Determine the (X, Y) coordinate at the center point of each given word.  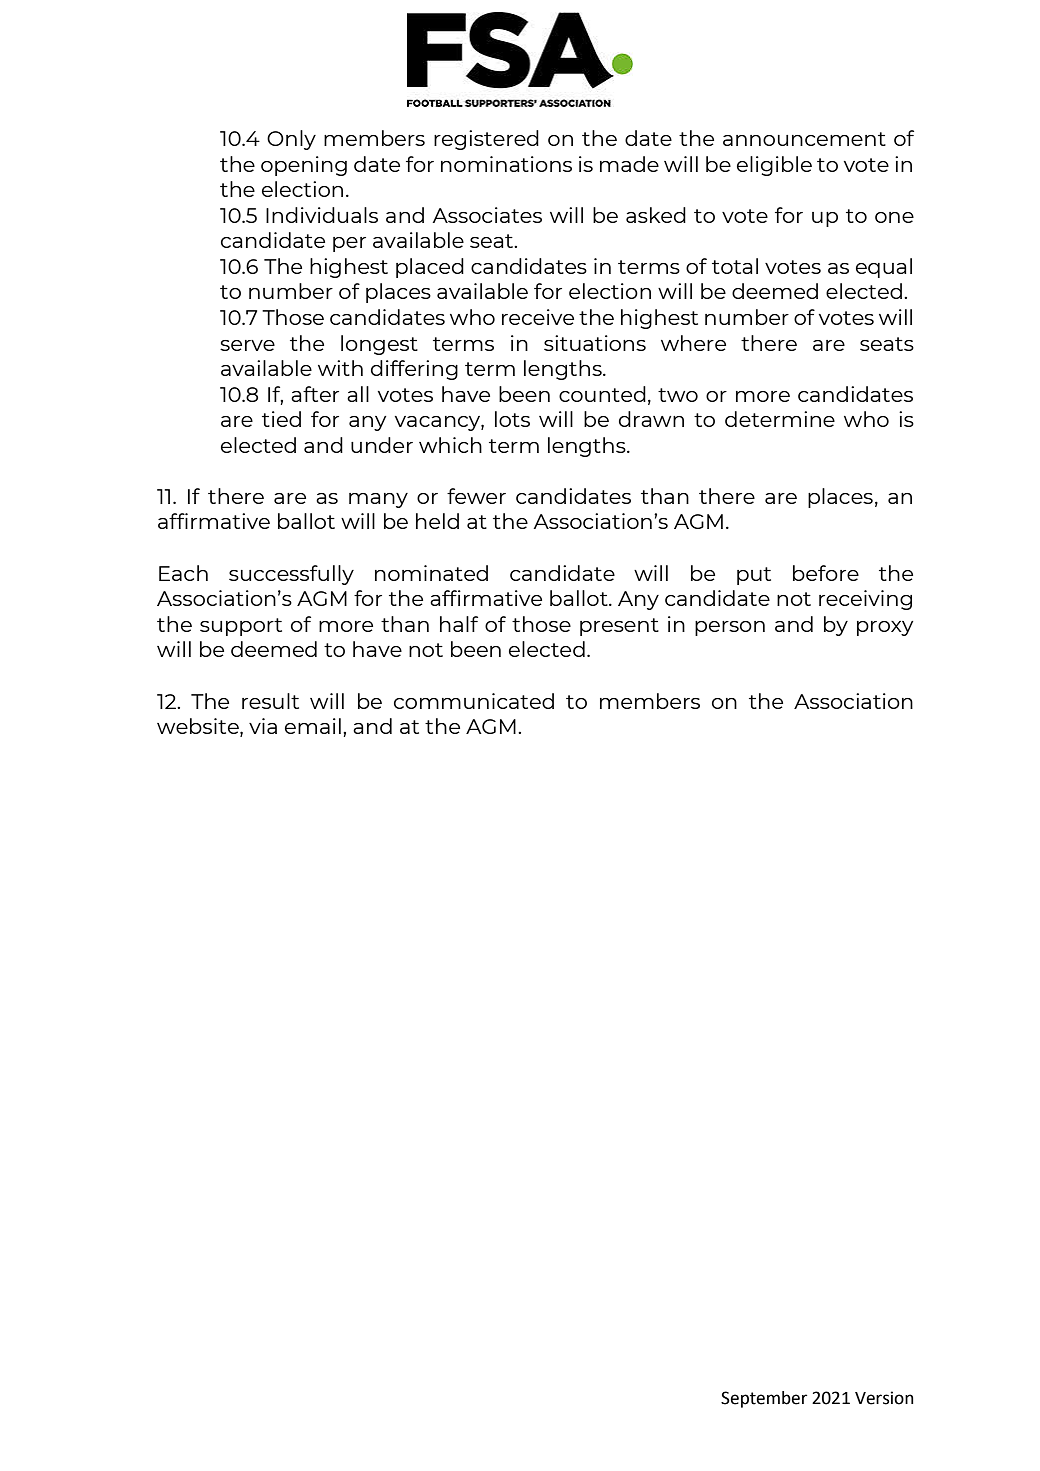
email (313, 726)
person (730, 628)
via (263, 726)
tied (281, 419)
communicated (474, 701)
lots (512, 419)
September (764, 1399)
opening (304, 166)
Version (884, 1398)
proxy (885, 628)
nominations (506, 164)
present (619, 627)
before (826, 573)
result (270, 701)
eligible (774, 166)
